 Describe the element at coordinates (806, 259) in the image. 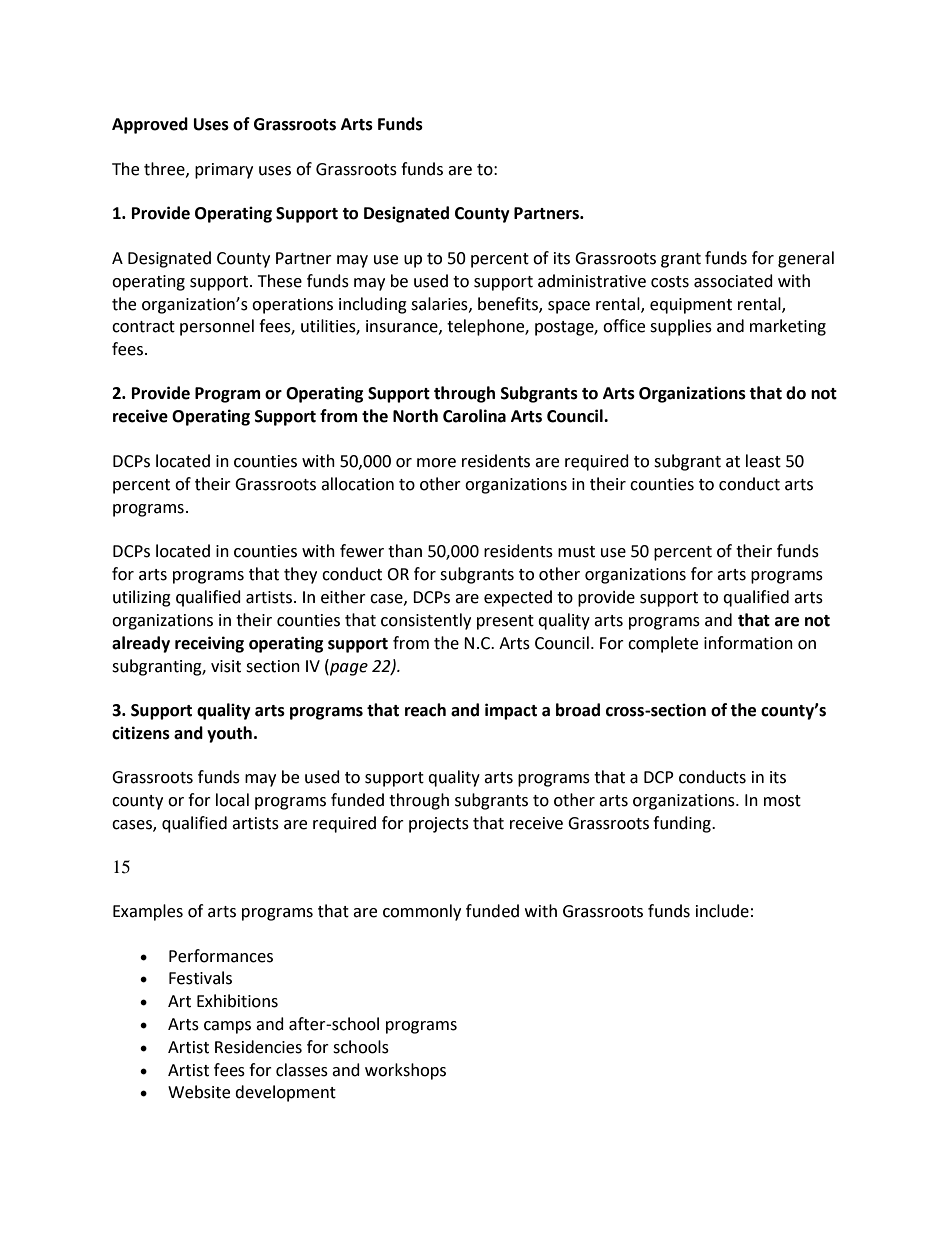

I see `general` at that location.
